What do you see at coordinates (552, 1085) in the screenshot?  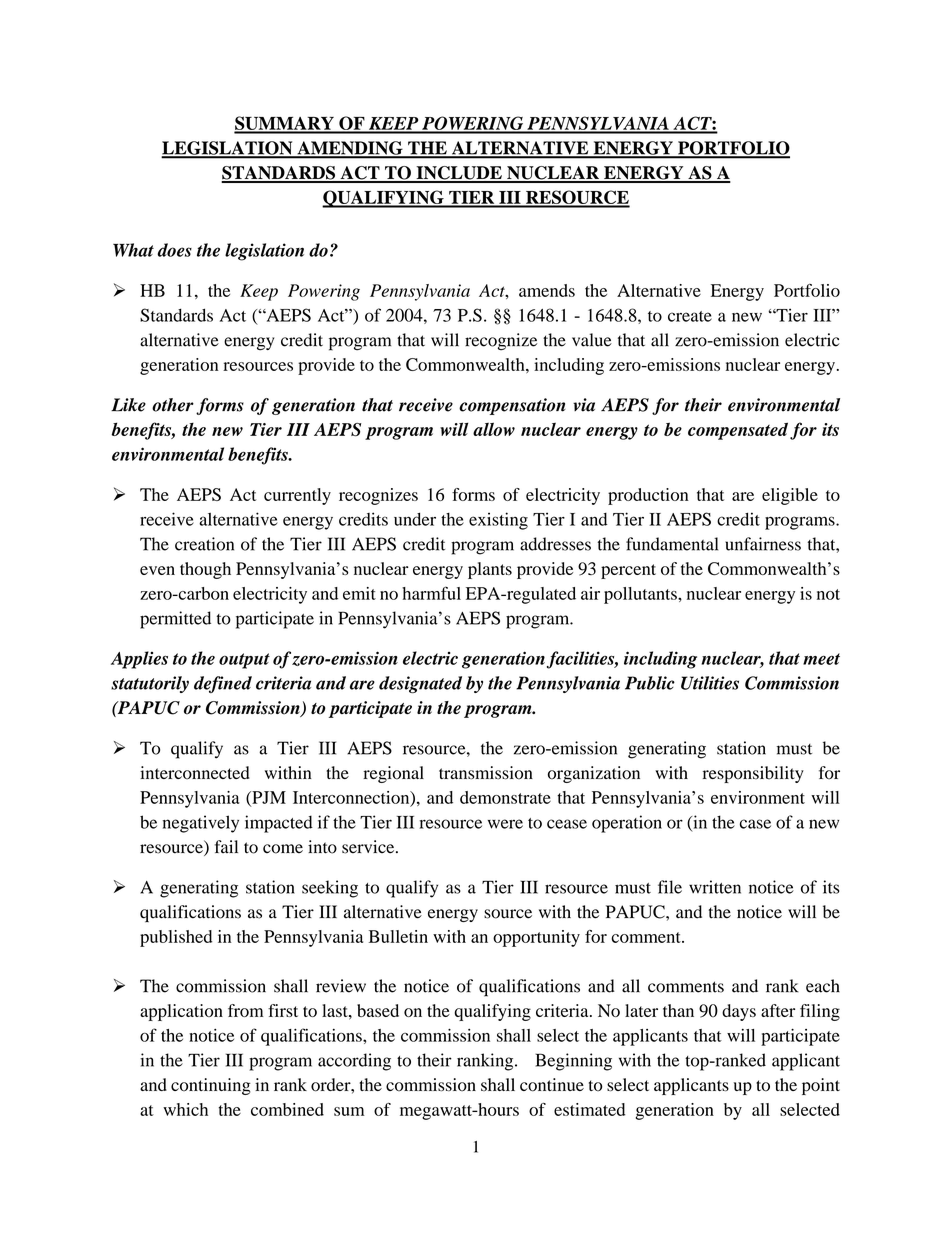 I see `continue` at bounding box center [552, 1085].
